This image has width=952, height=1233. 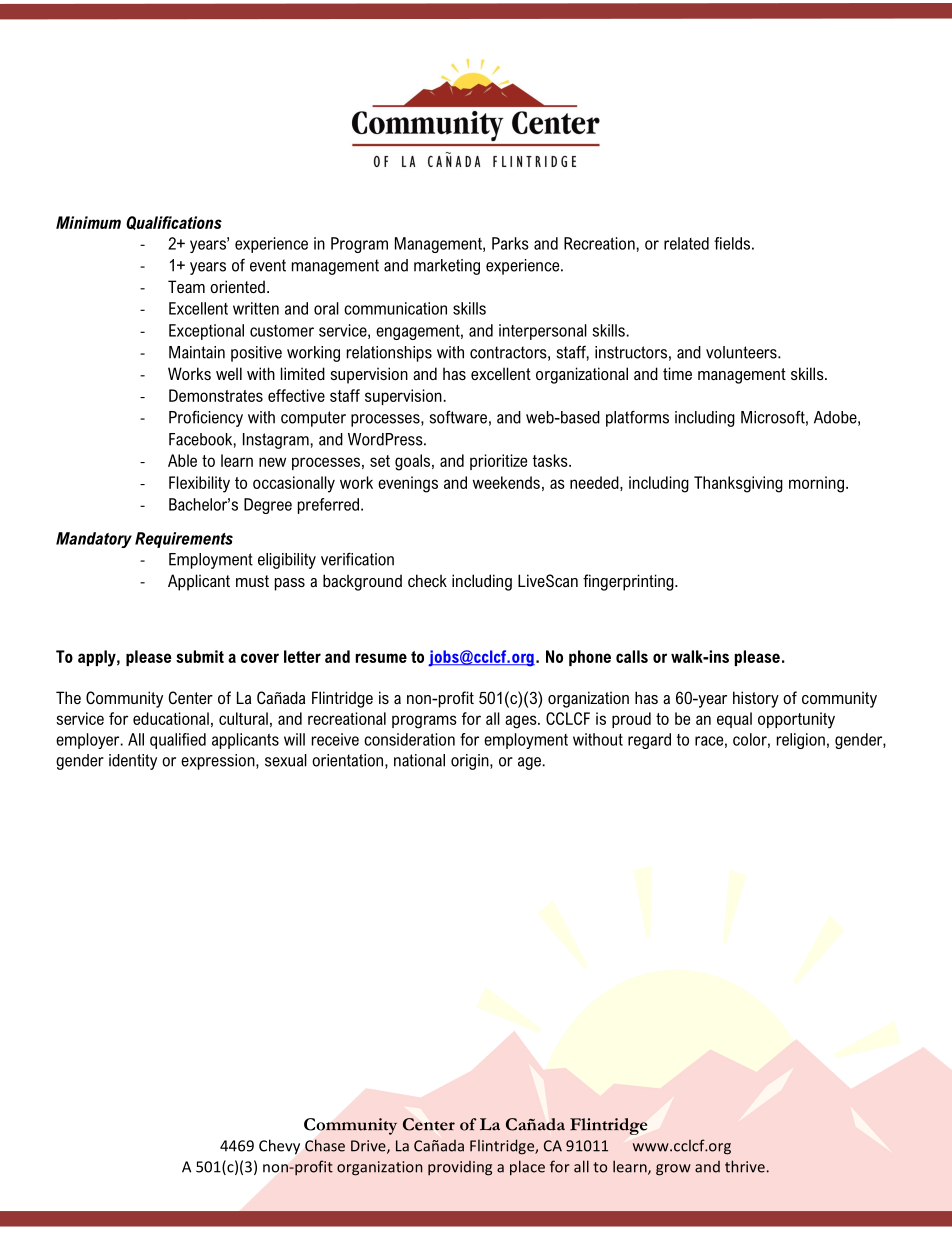 I want to click on evenings, so click(x=408, y=484).
